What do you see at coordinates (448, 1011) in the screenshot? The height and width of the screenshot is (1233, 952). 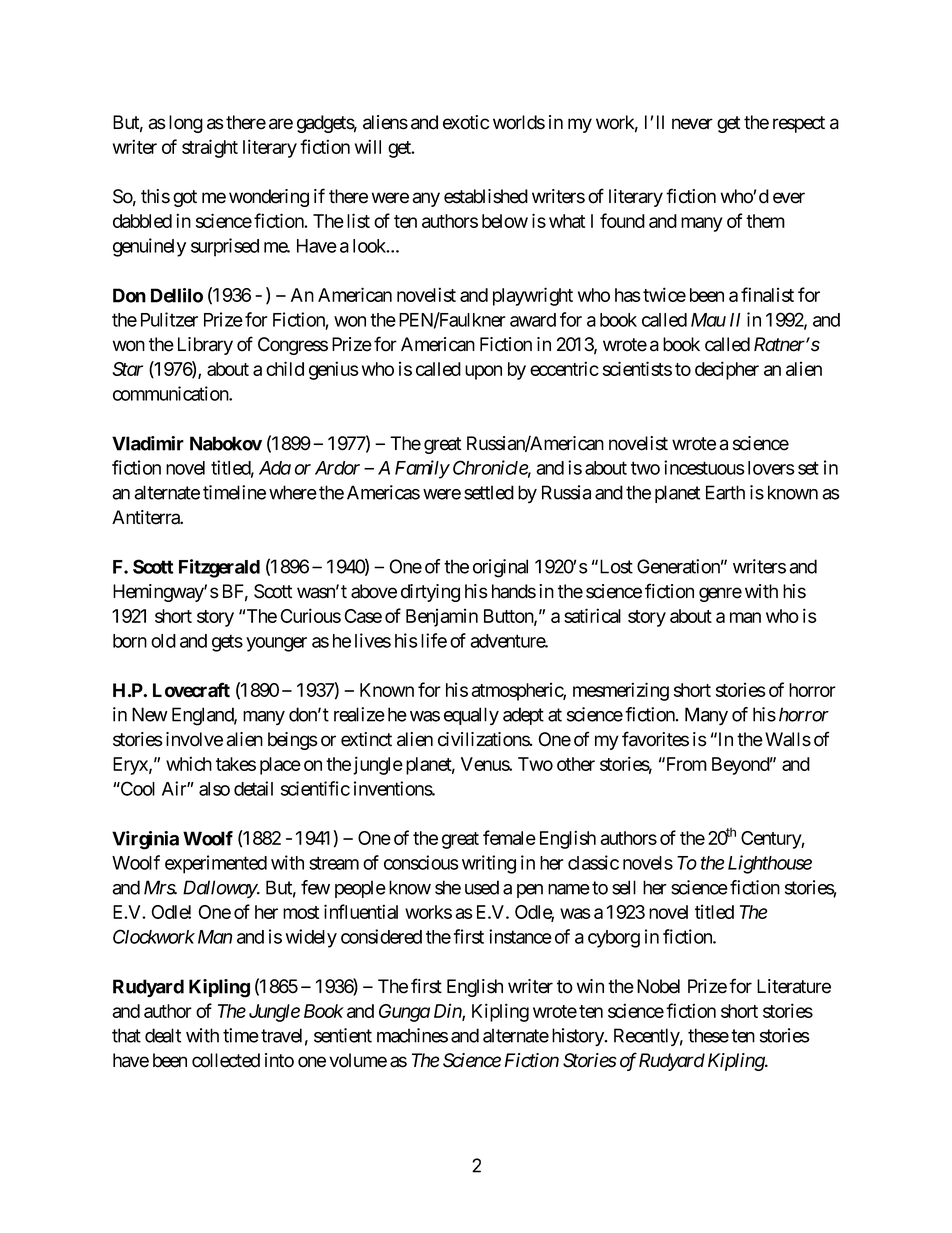 I see `Din` at bounding box center [448, 1011].
